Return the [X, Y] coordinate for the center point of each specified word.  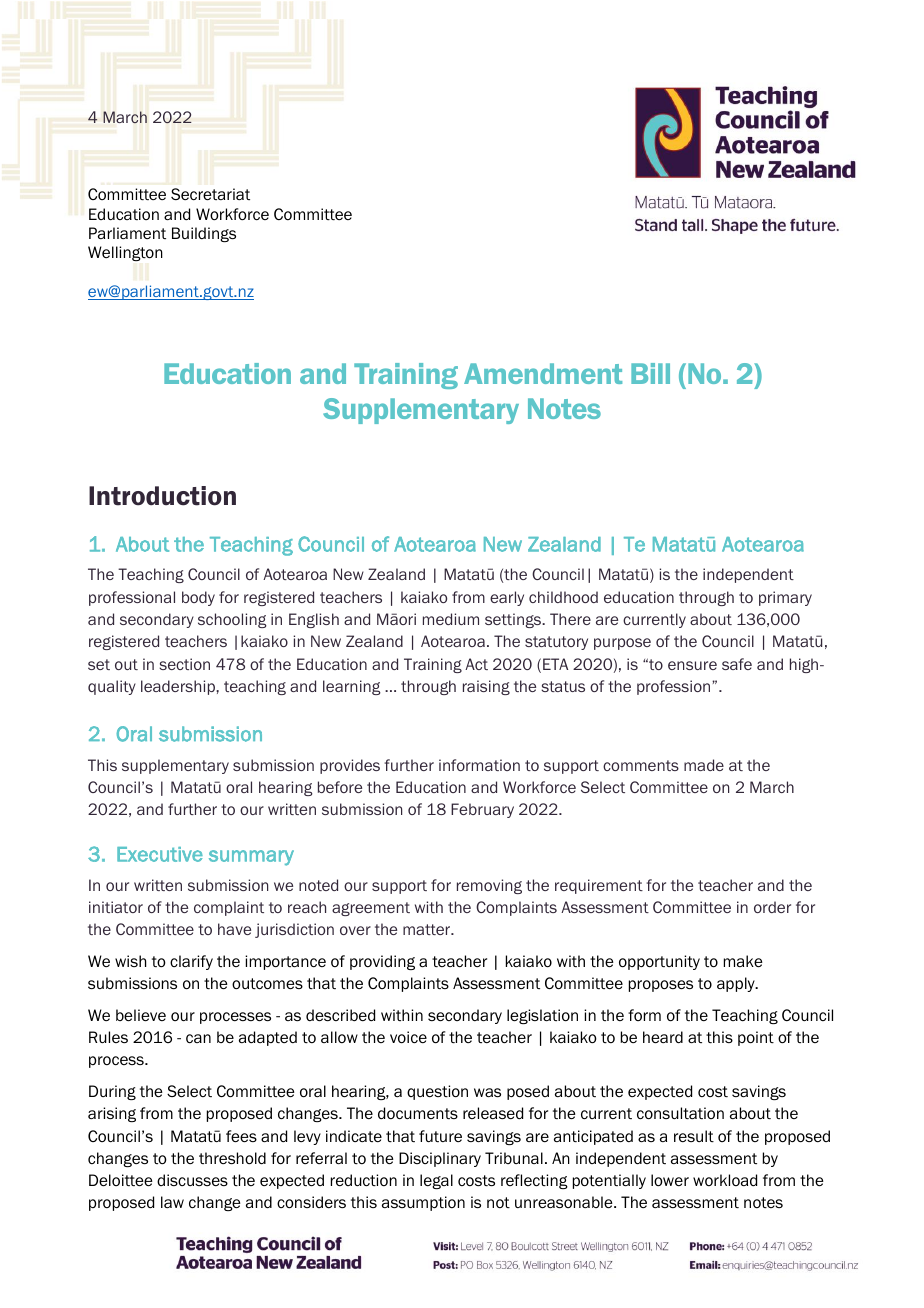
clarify [191, 962]
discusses [192, 1180]
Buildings [204, 234]
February [482, 810]
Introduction [162, 496]
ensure [692, 665]
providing [382, 962]
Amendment [543, 373]
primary [785, 598]
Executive [160, 854]
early [507, 598]
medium [451, 619]
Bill [650, 373]
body [198, 598]
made [704, 765]
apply [737, 984]
